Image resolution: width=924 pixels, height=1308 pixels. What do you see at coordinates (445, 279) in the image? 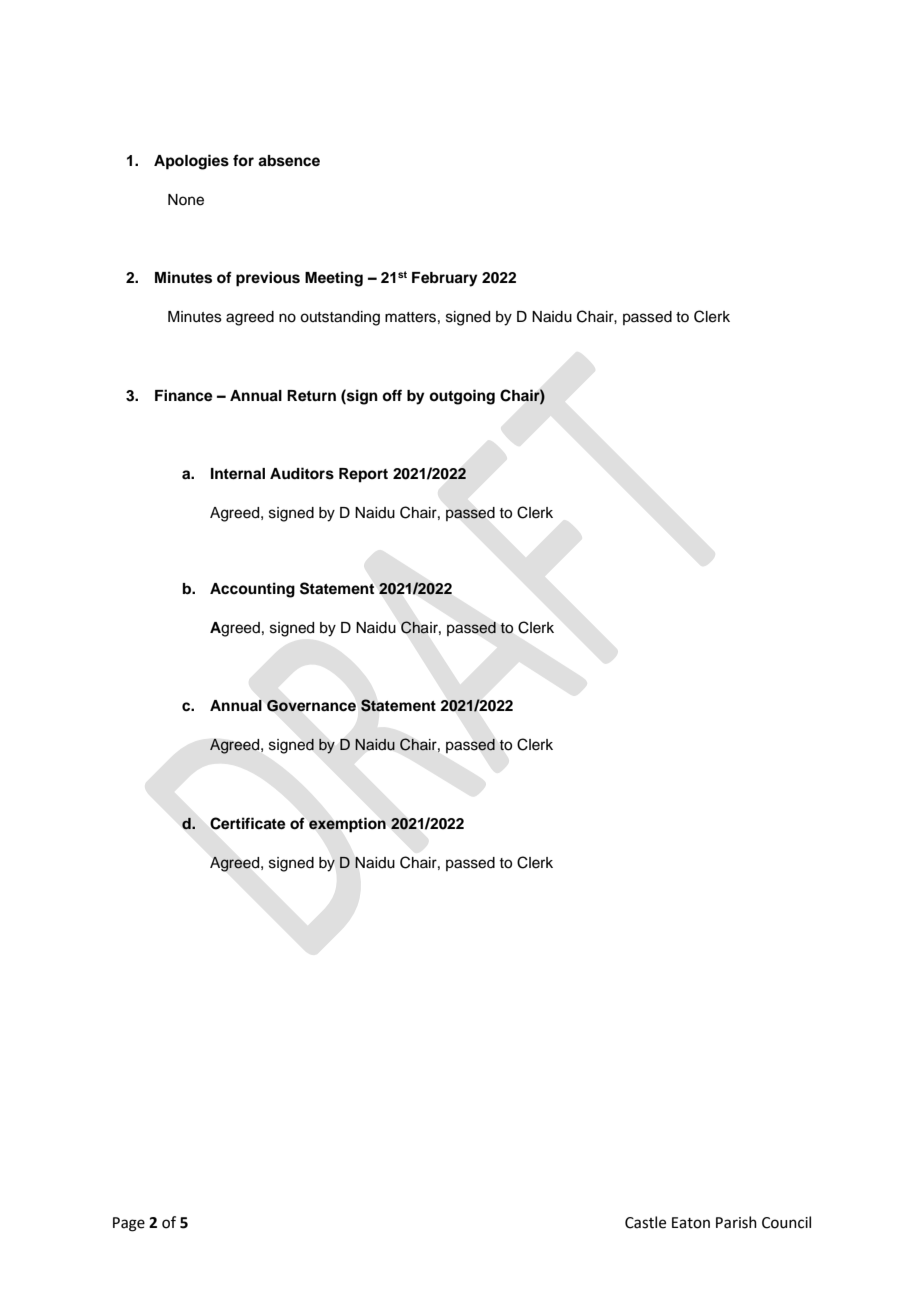
I see `February` at bounding box center [445, 279].
